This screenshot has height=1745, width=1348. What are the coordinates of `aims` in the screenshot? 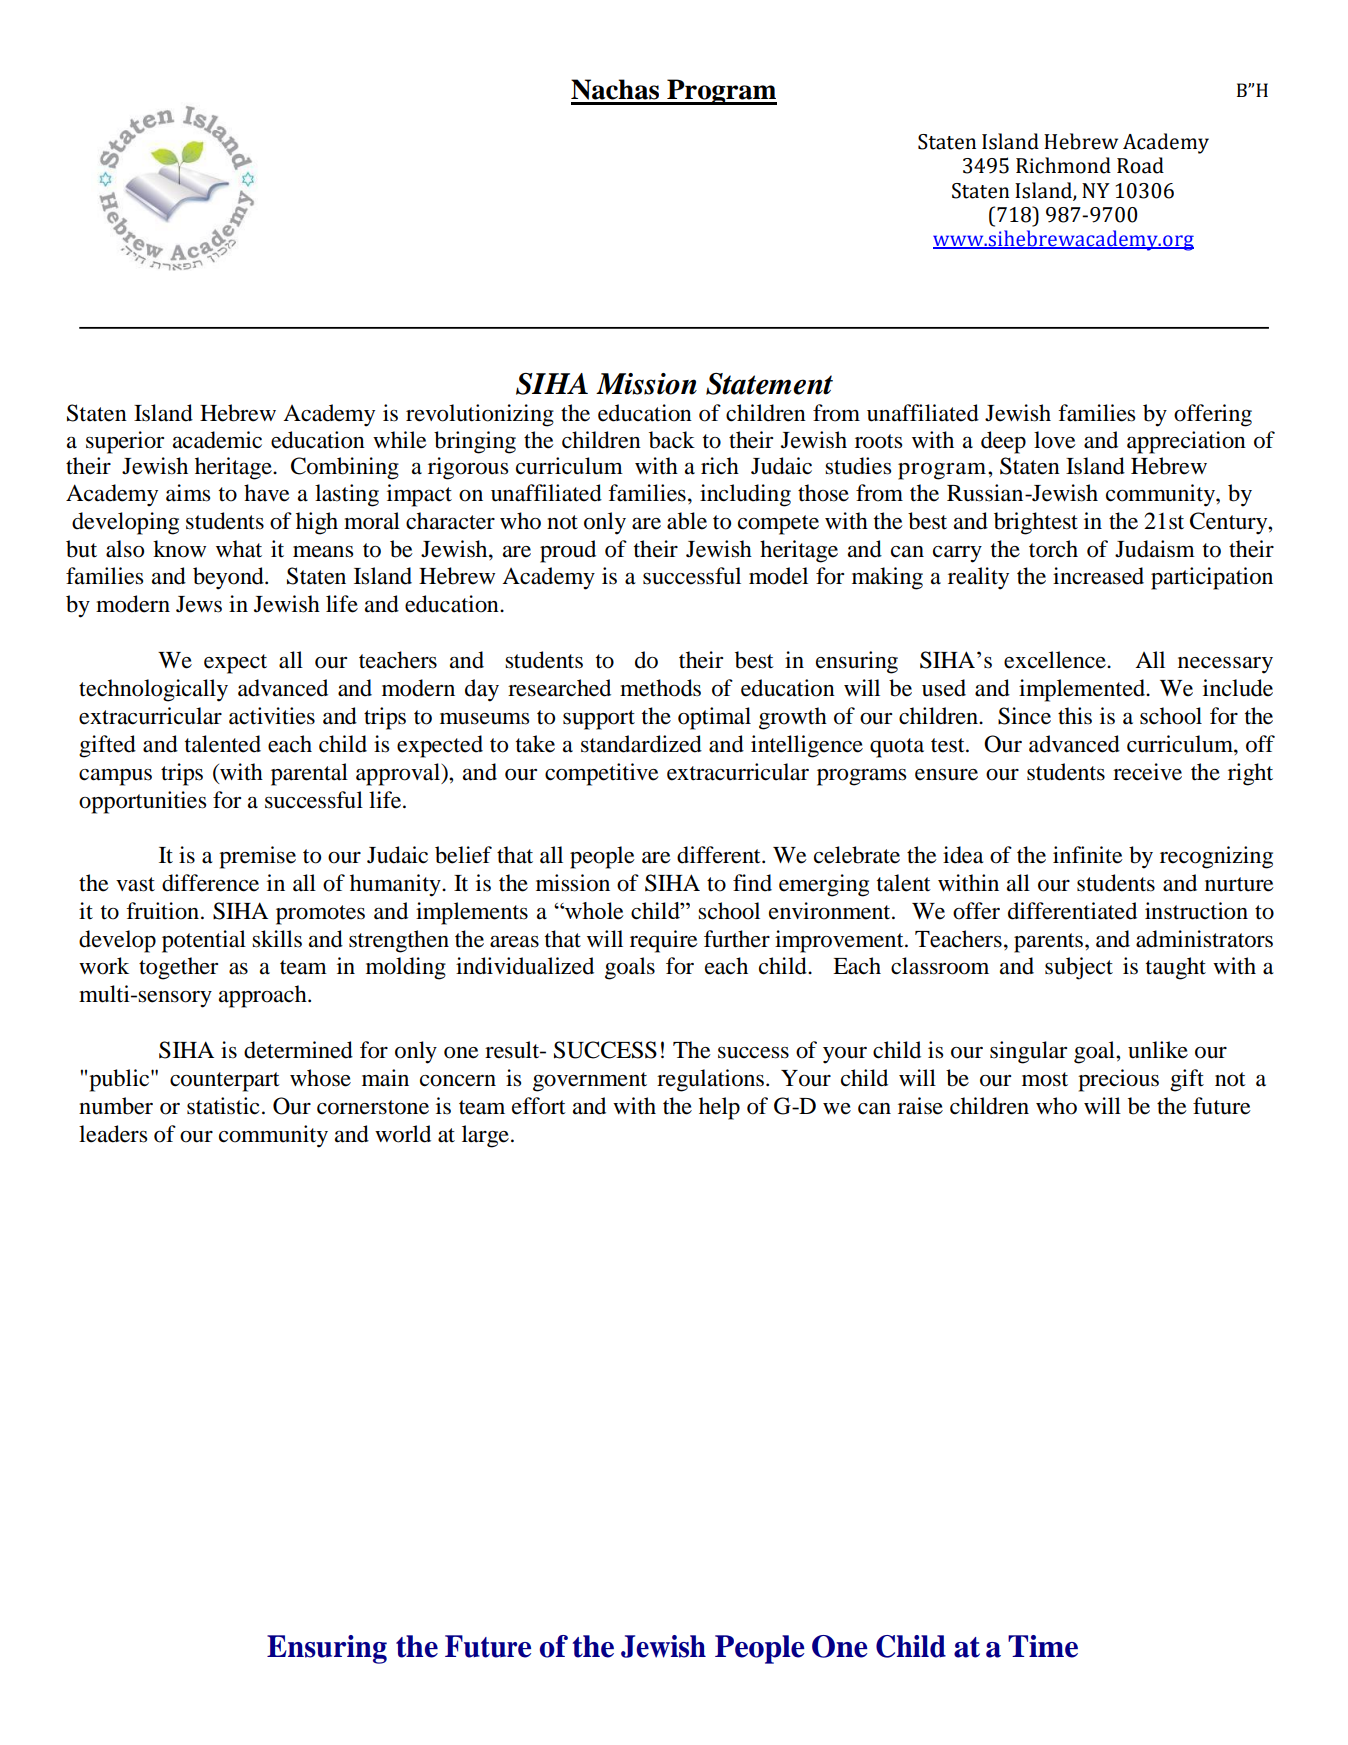 It's located at (188, 493).
